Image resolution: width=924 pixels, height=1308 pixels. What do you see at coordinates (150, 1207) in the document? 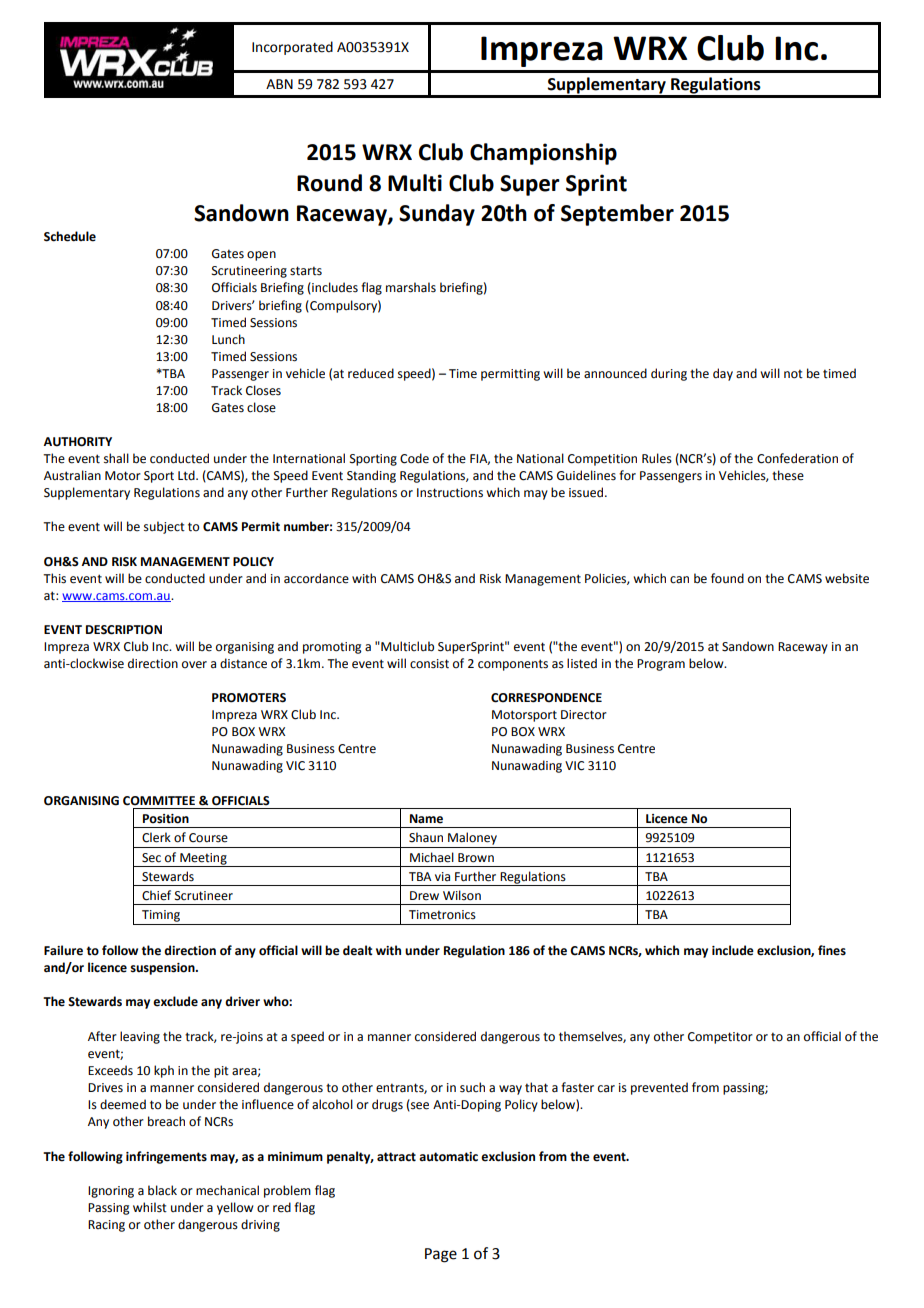
I see `whilst` at bounding box center [150, 1207].
